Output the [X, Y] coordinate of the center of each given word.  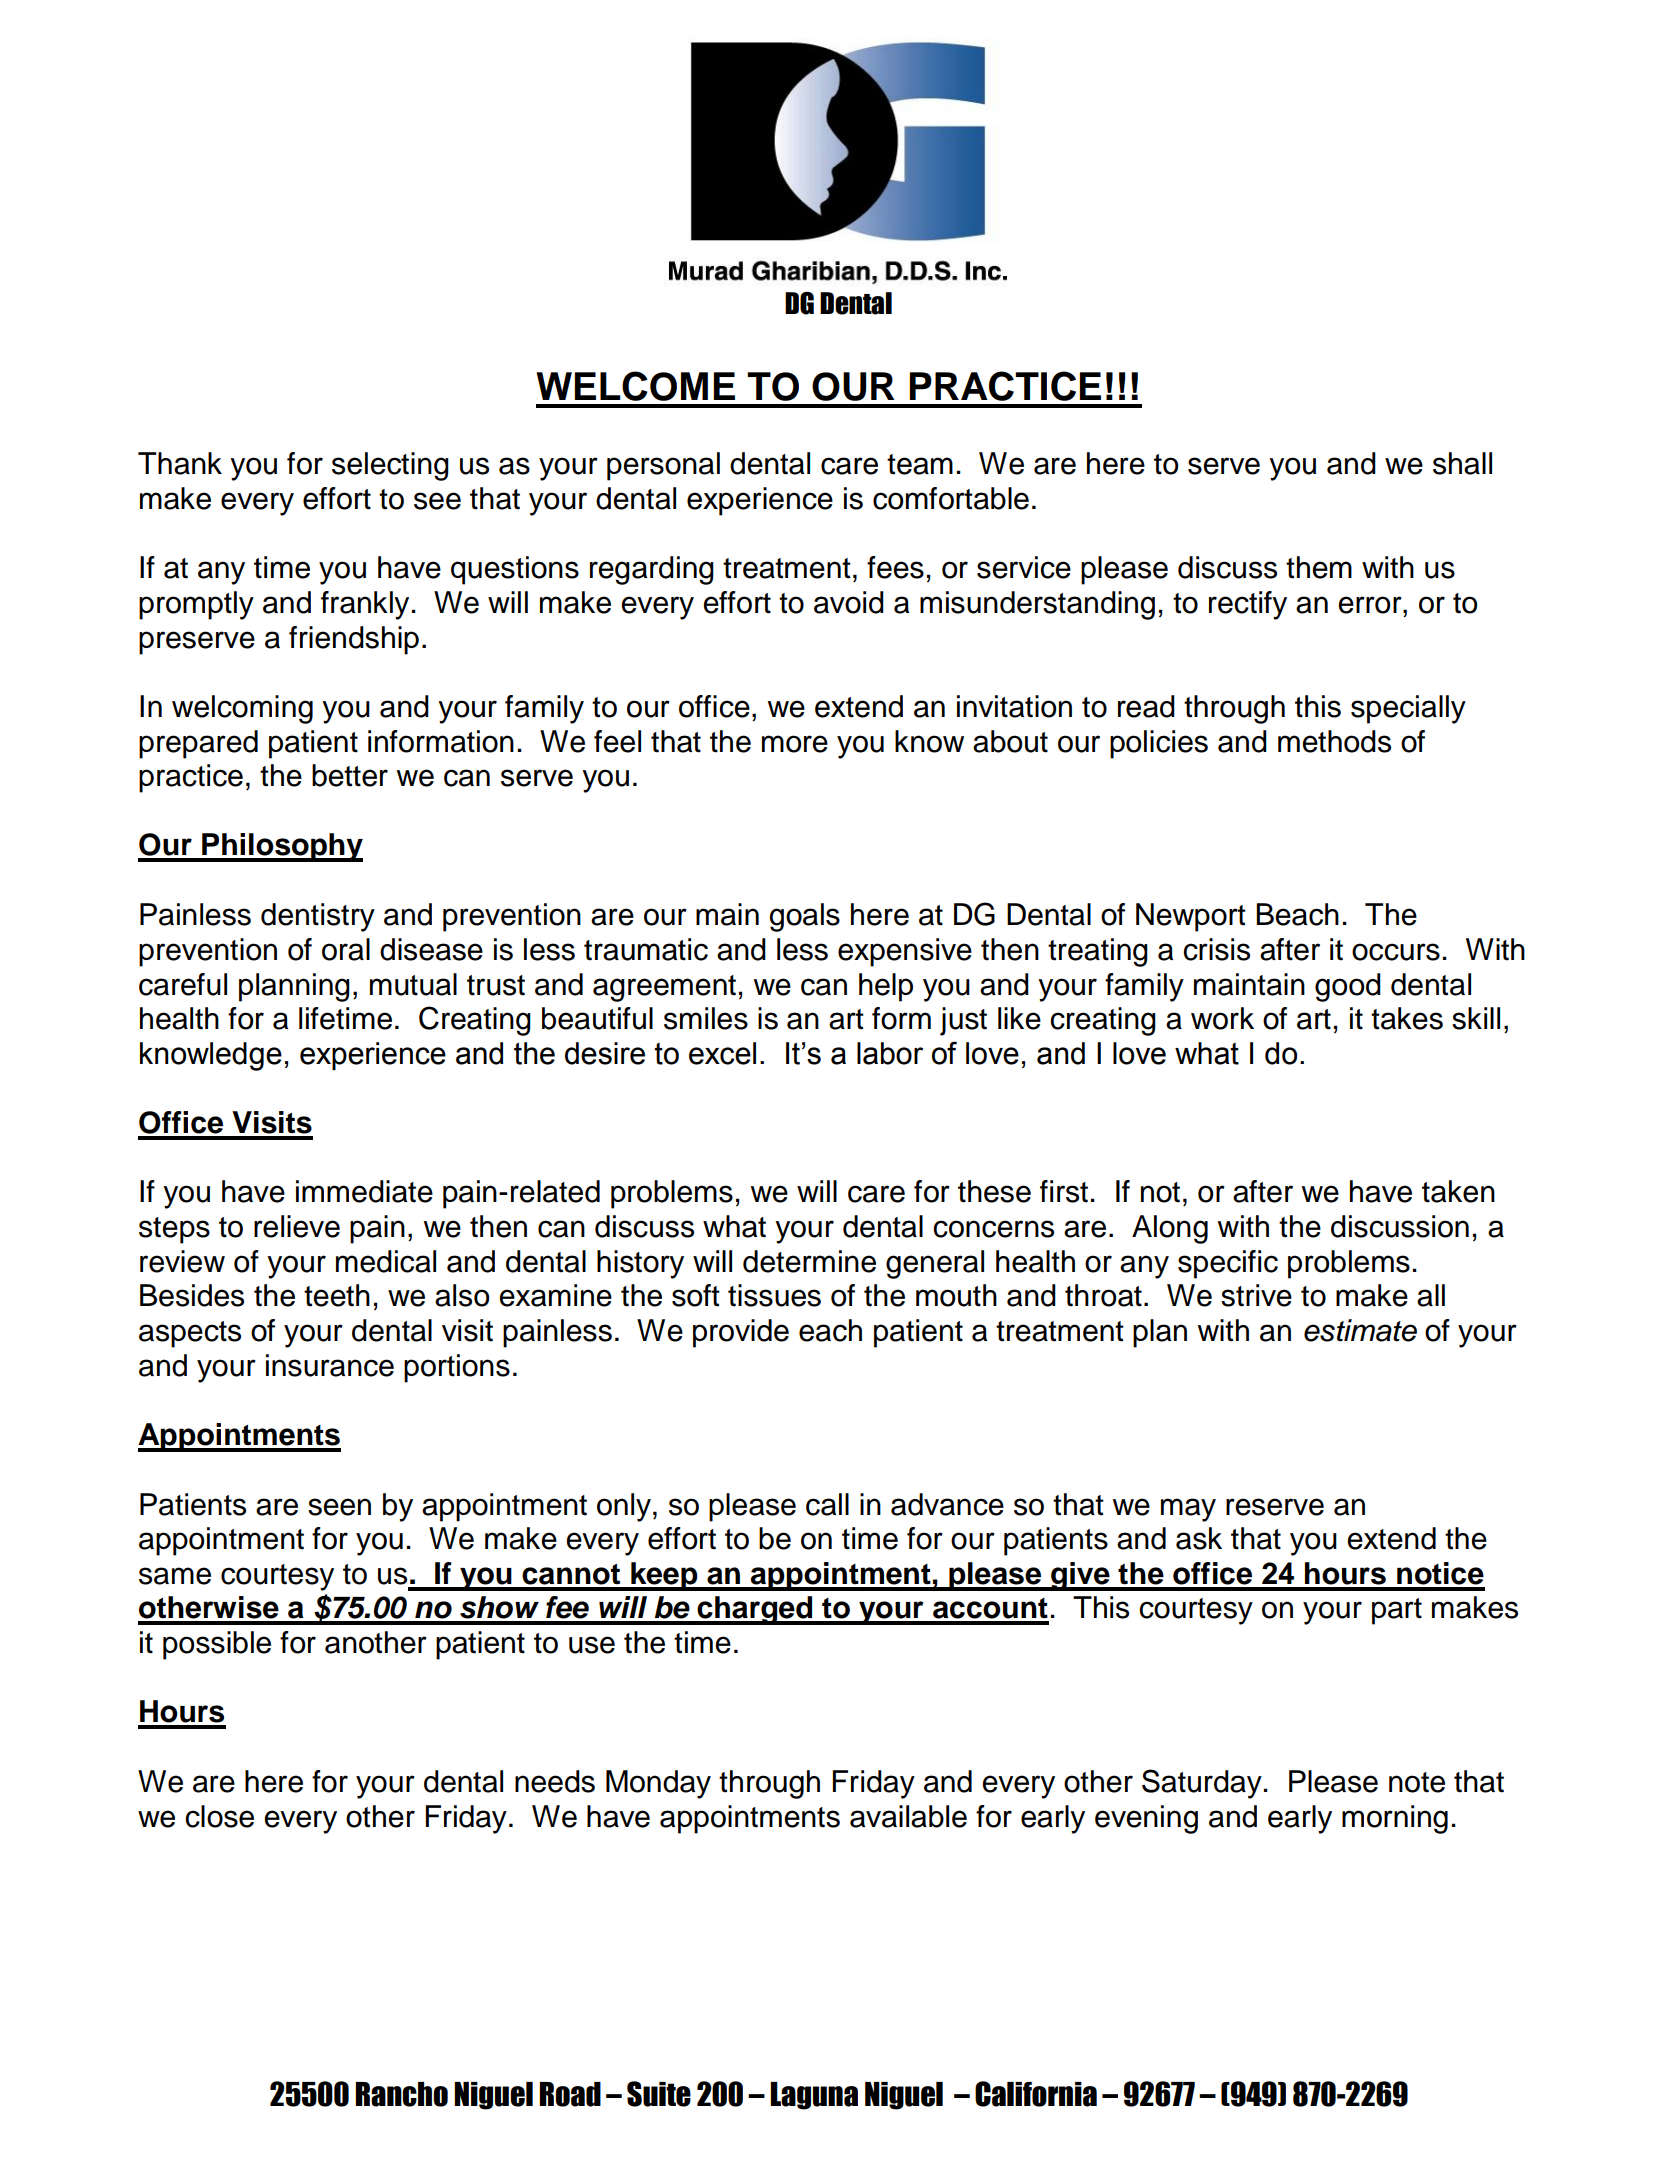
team [920, 464]
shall [1462, 463]
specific [1228, 1264]
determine [809, 1261]
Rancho [401, 2094]
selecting [390, 466]
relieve [297, 1226]
